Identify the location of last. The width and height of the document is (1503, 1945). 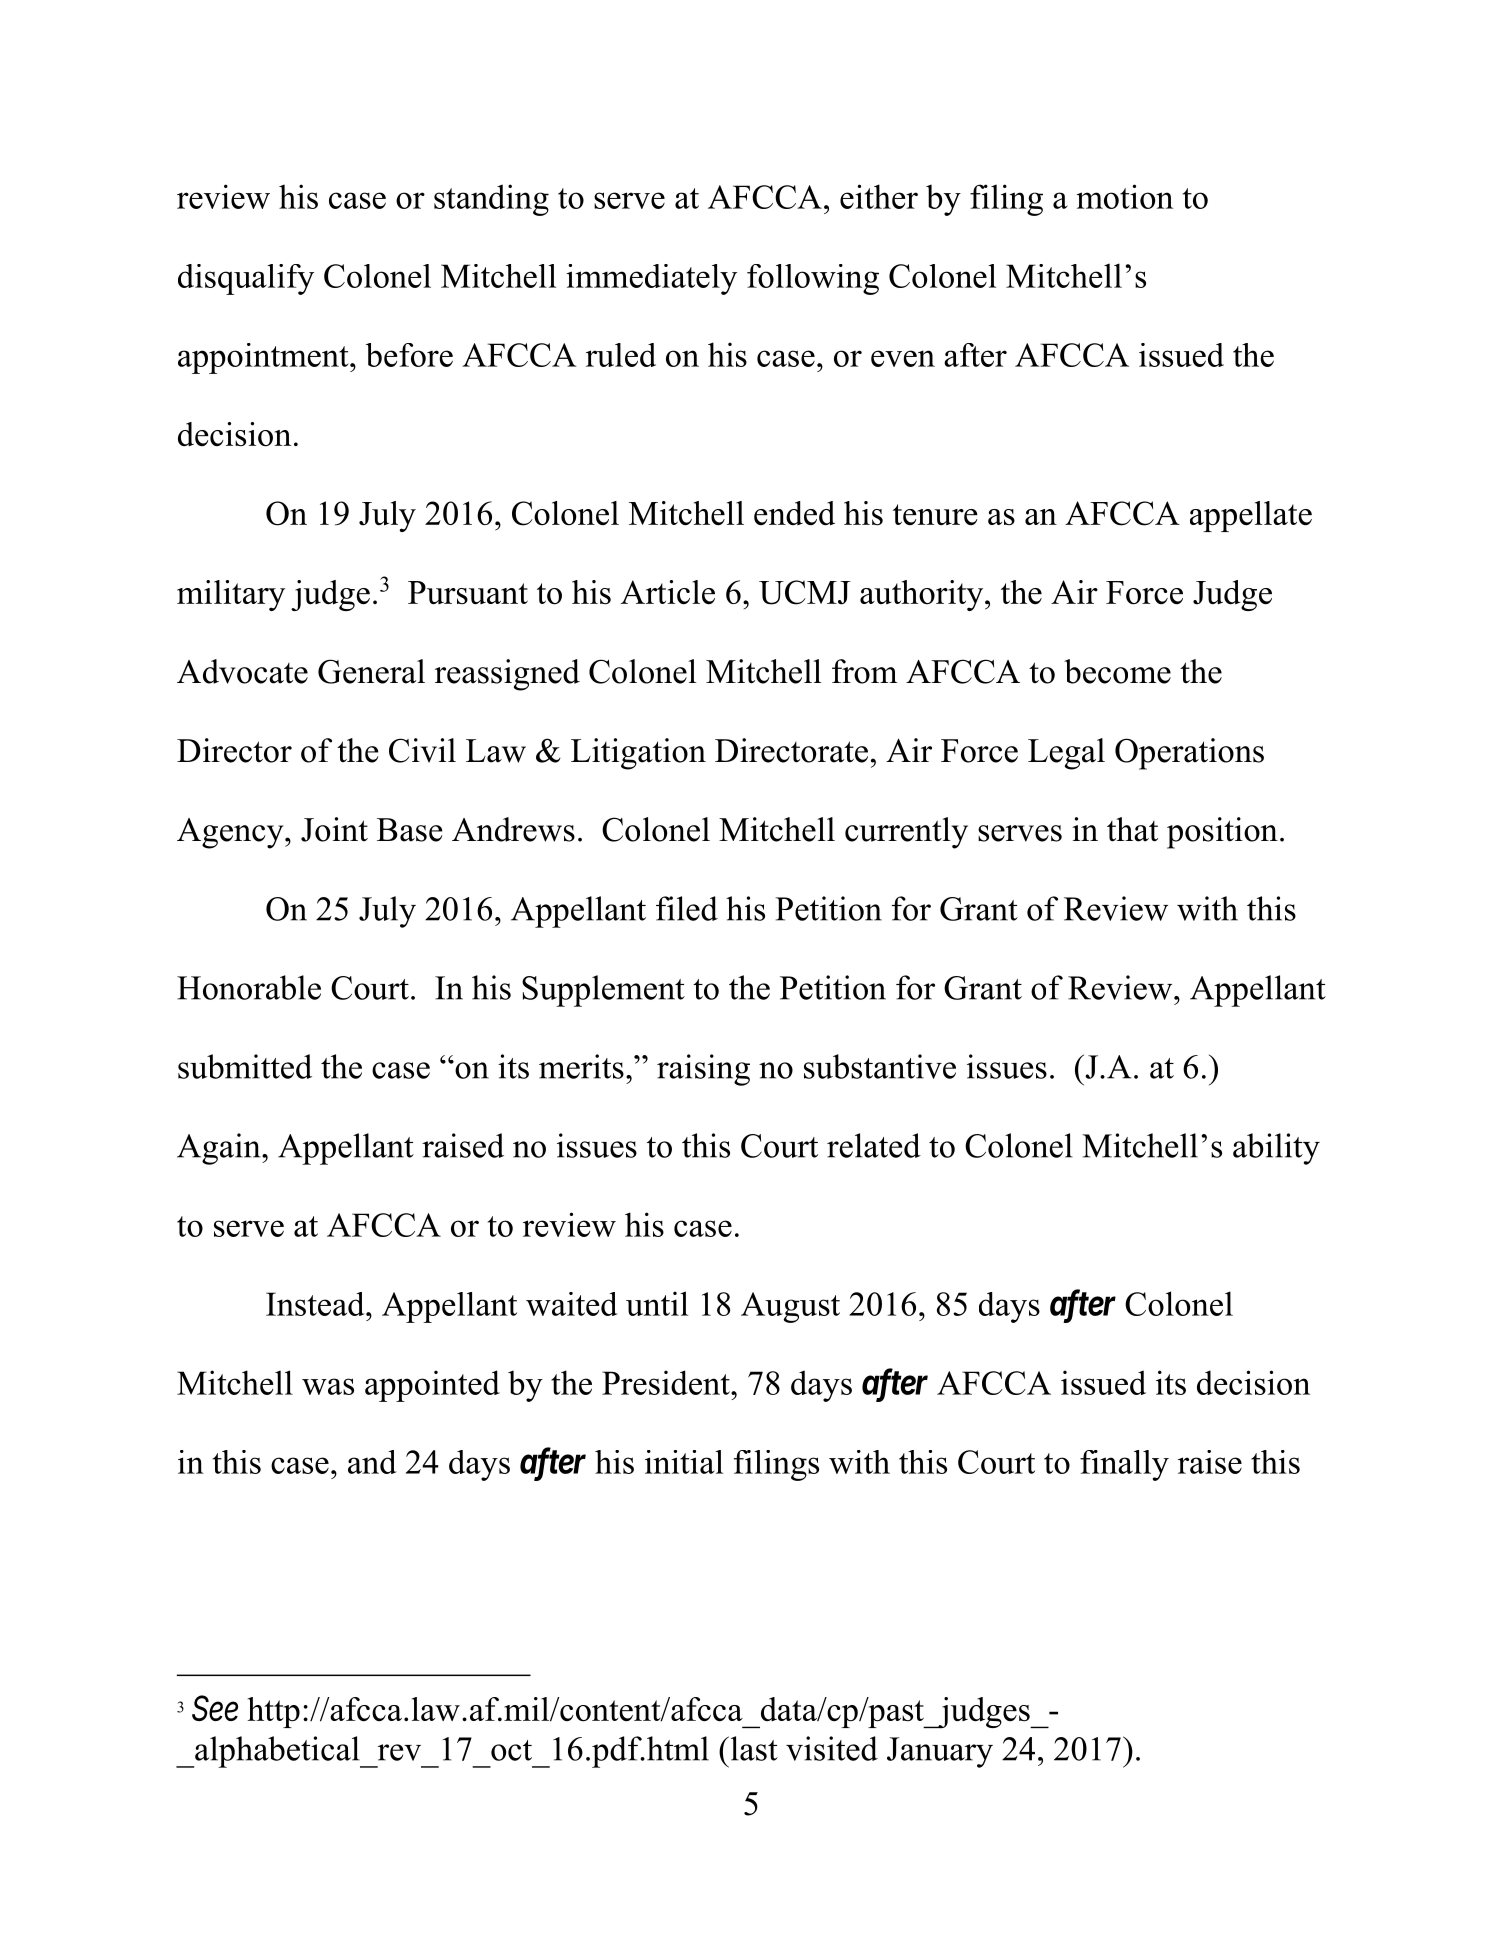
(753, 1748).
